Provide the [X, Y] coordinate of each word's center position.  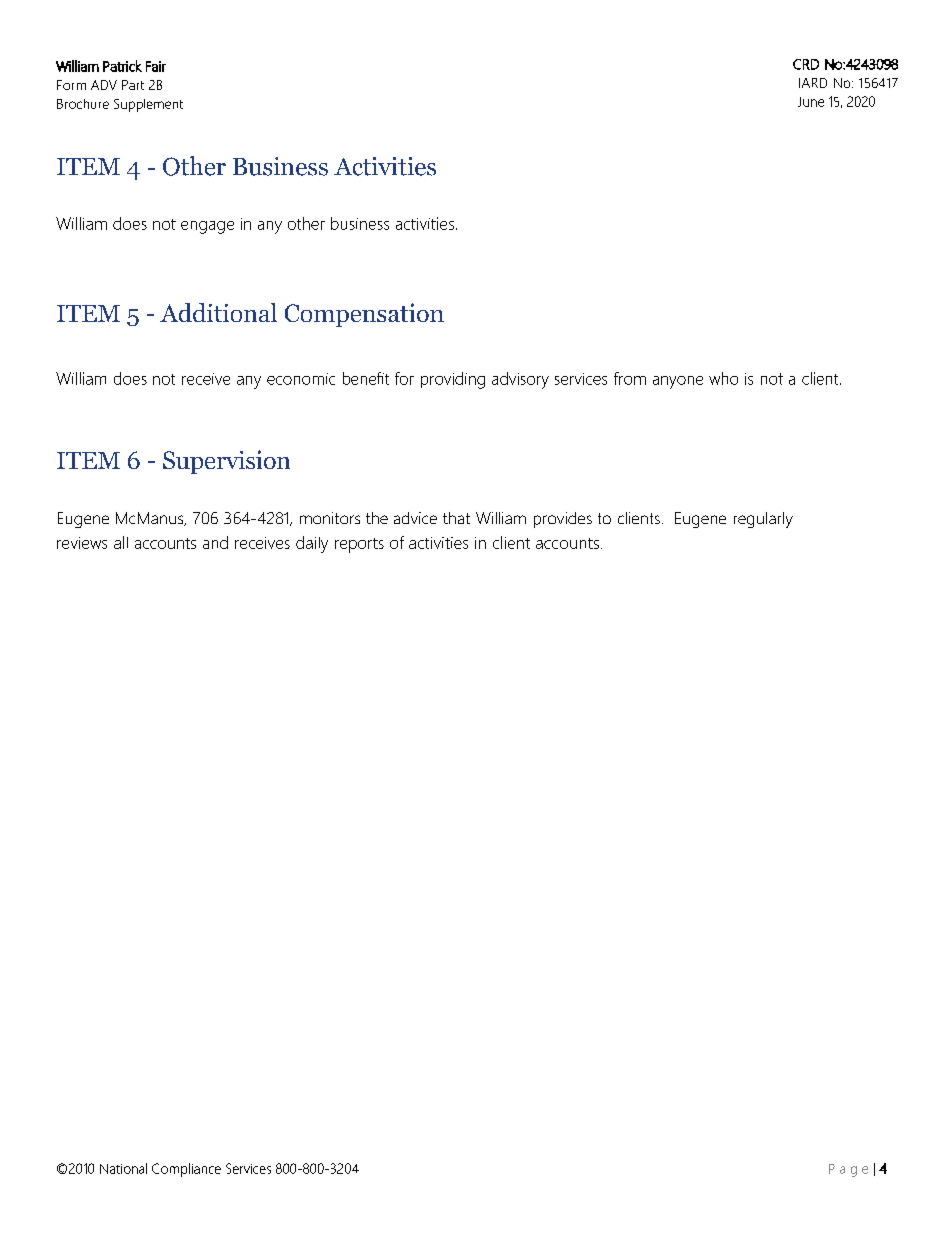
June [811, 102]
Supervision [226, 462]
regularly [763, 520]
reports [359, 545]
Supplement [148, 105]
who [723, 378]
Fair [156, 66]
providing [453, 380]
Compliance [186, 1170]
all [121, 542]
